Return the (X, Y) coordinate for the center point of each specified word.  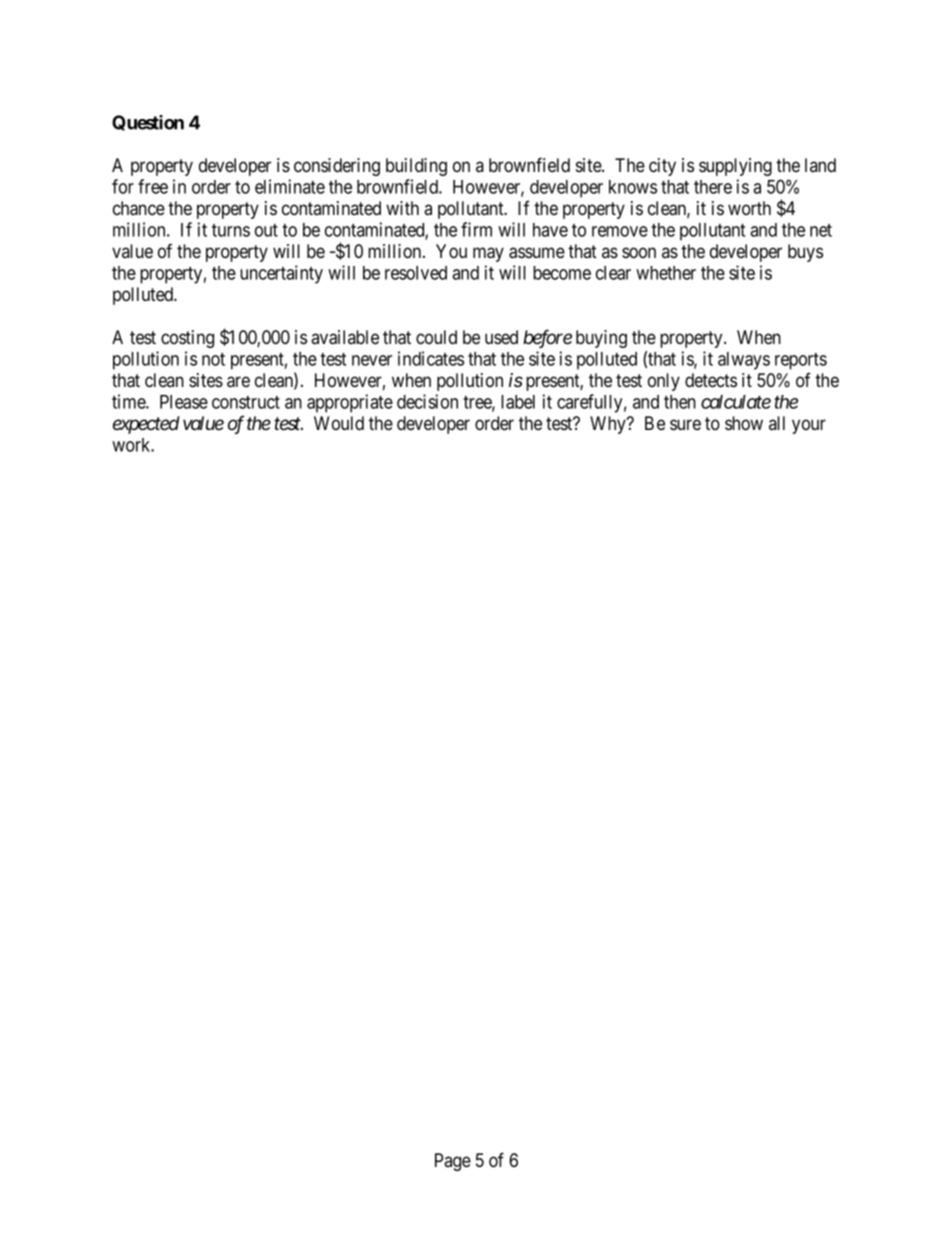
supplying (735, 167)
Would (339, 423)
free (153, 186)
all (777, 423)
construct (246, 402)
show (744, 423)
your (809, 426)
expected (146, 425)
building (416, 167)
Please (184, 402)
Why (609, 425)
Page (453, 1162)
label (518, 402)
